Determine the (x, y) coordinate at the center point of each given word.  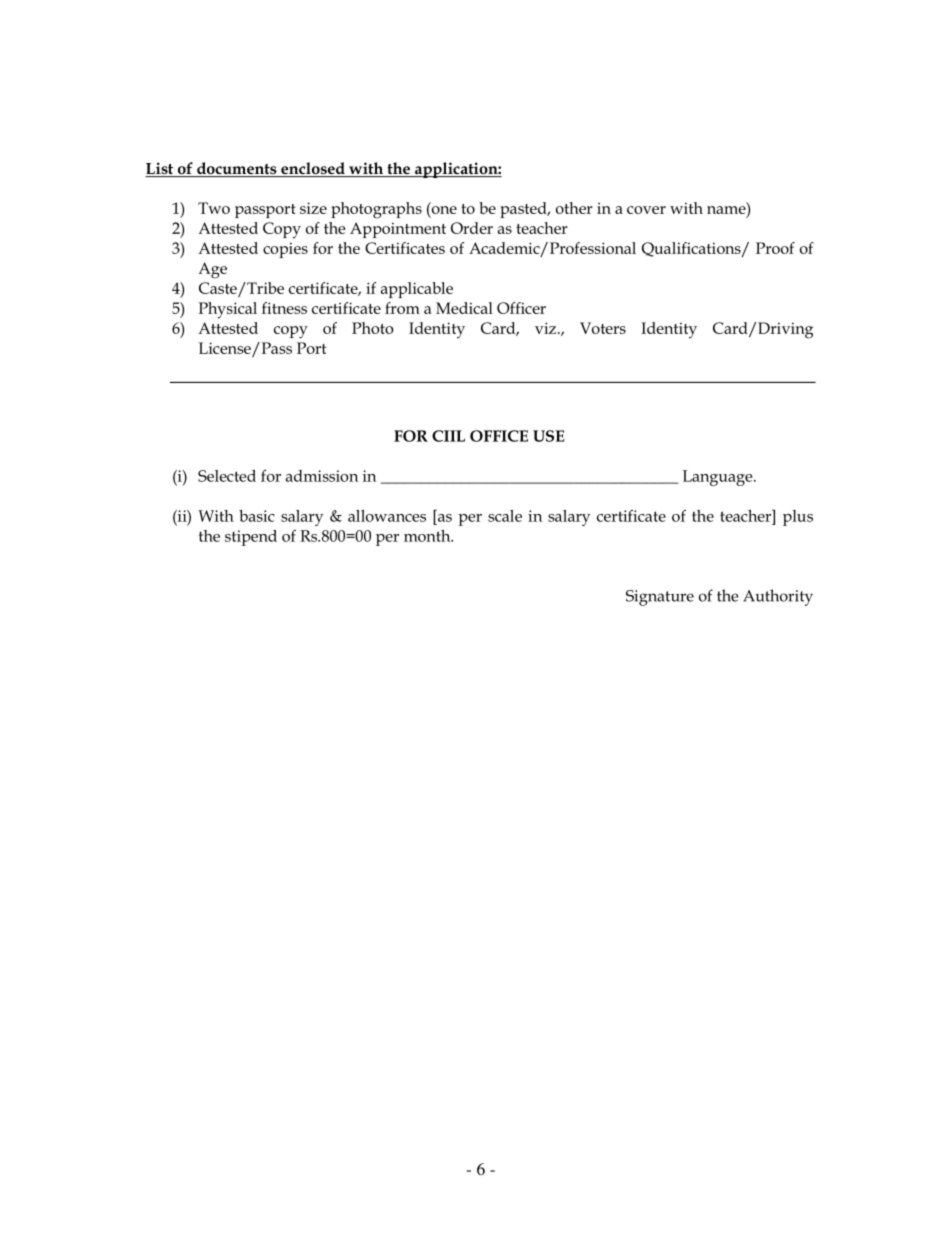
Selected (227, 476)
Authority (778, 597)
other (574, 208)
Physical (227, 310)
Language (719, 478)
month (428, 536)
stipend (251, 538)
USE (549, 436)
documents (237, 169)
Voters (603, 328)
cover (646, 210)
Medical (464, 308)
